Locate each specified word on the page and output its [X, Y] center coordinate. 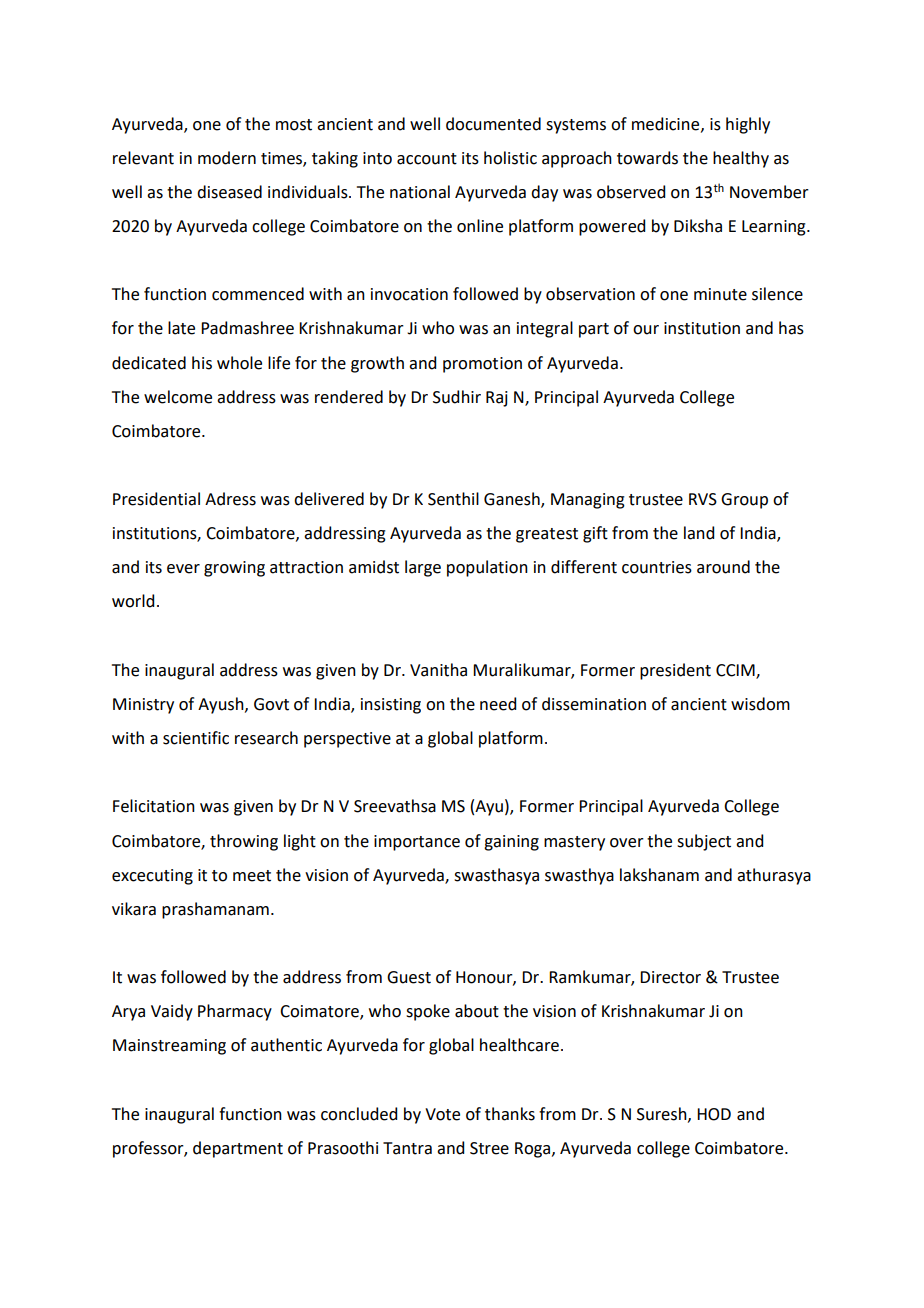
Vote [442, 1114]
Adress [230, 499]
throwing [244, 842]
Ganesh [513, 500]
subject [704, 842]
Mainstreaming [169, 1047]
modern [227, 158]
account [427, 159]
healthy [741, 159]
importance [417, 843]
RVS [703, 499]
